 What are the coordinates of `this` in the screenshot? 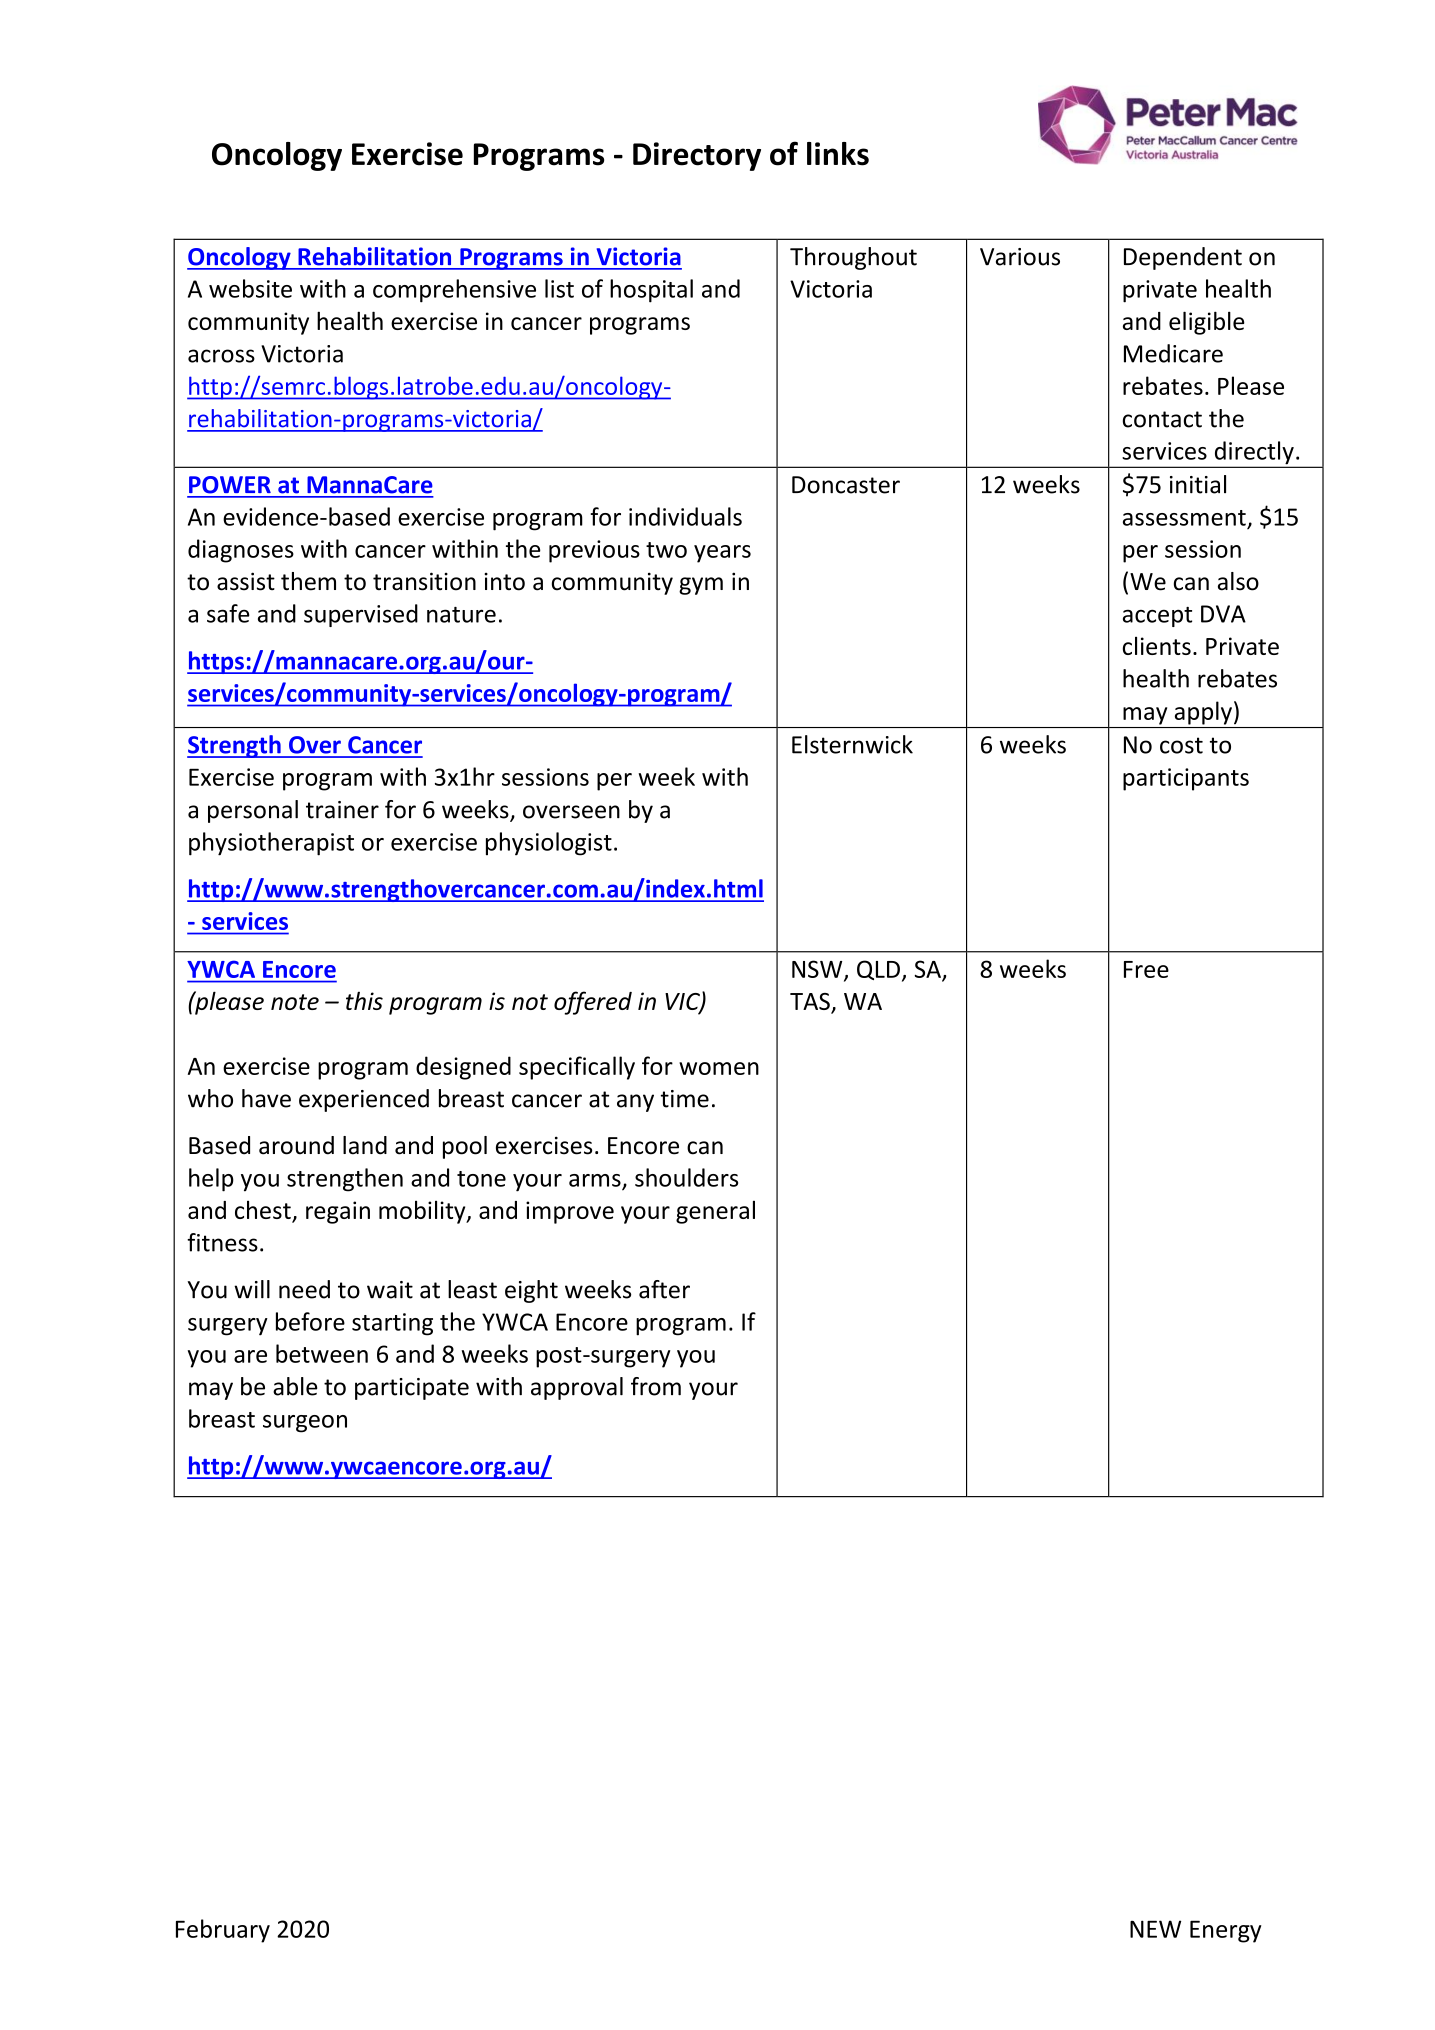 It's located at (364, 1001).
